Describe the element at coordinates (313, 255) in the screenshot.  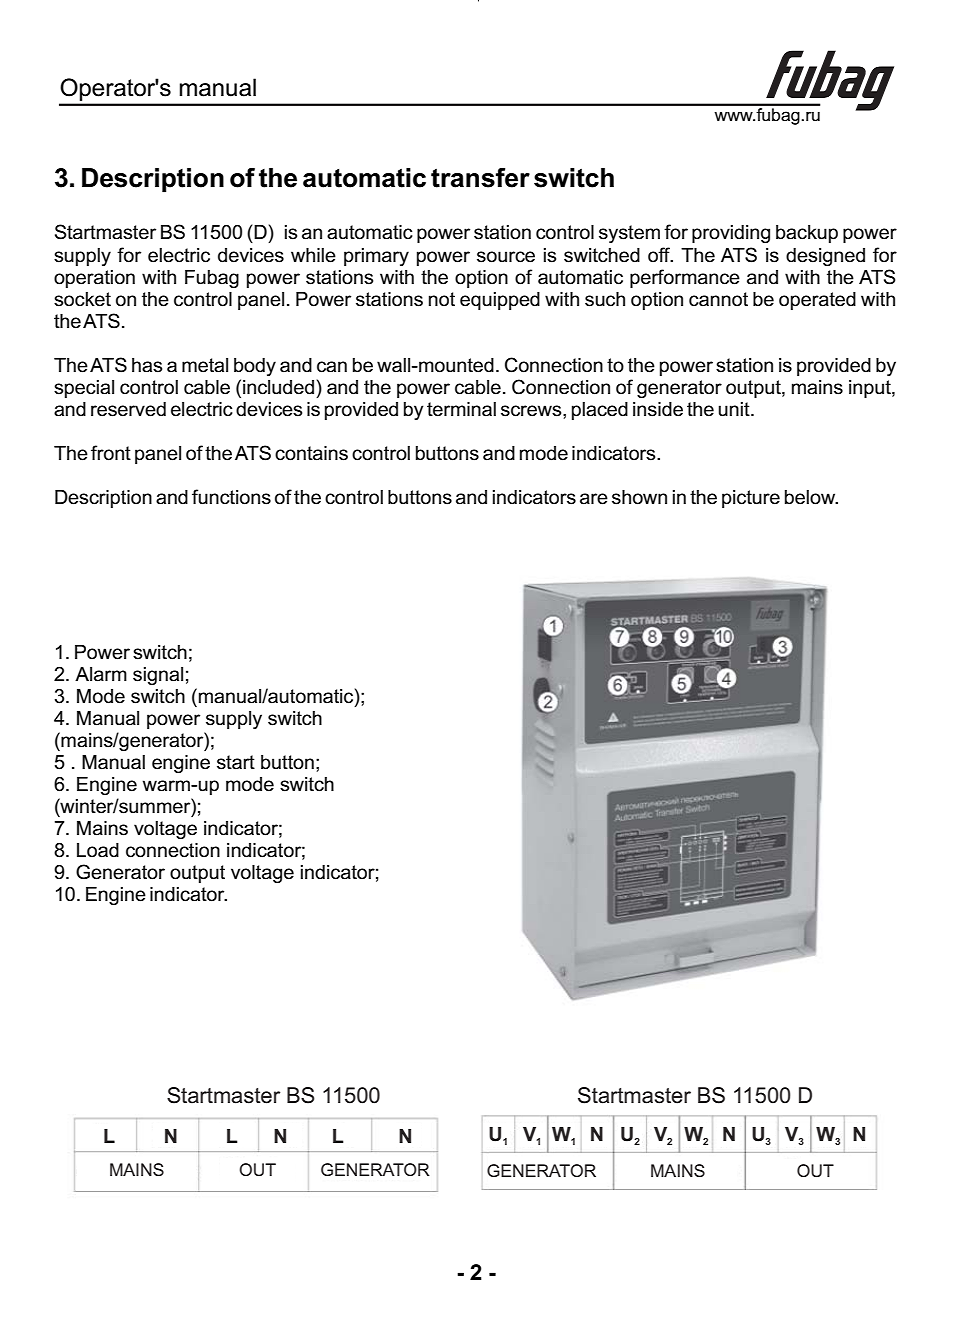
I see `while` at that location.
